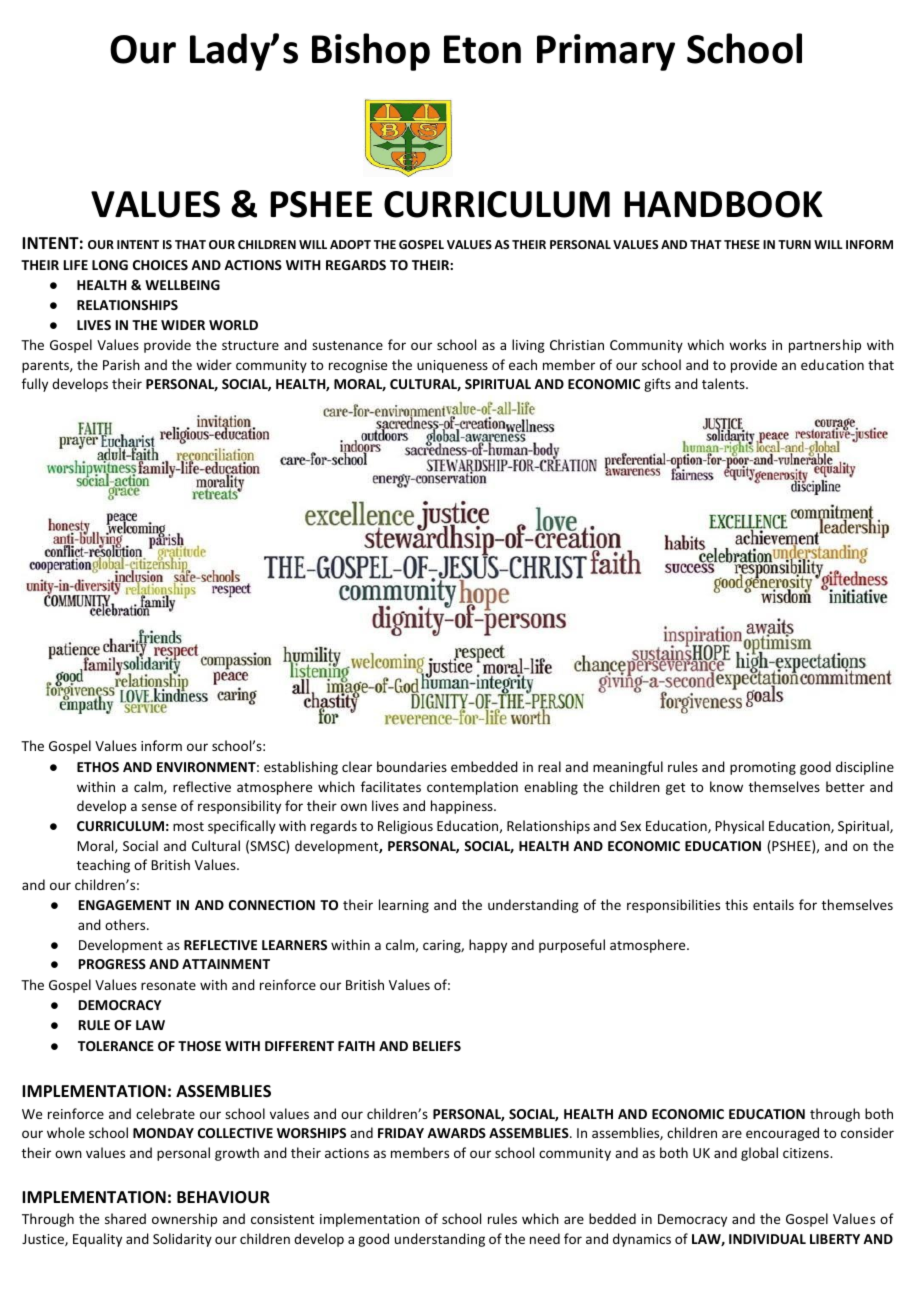 Image resolution: width=924 pixels, height=1308 pixels. What do you see at coordinates (739, 827) in the screenshot?
I see `Physical` at bounding box center [739, 827].
